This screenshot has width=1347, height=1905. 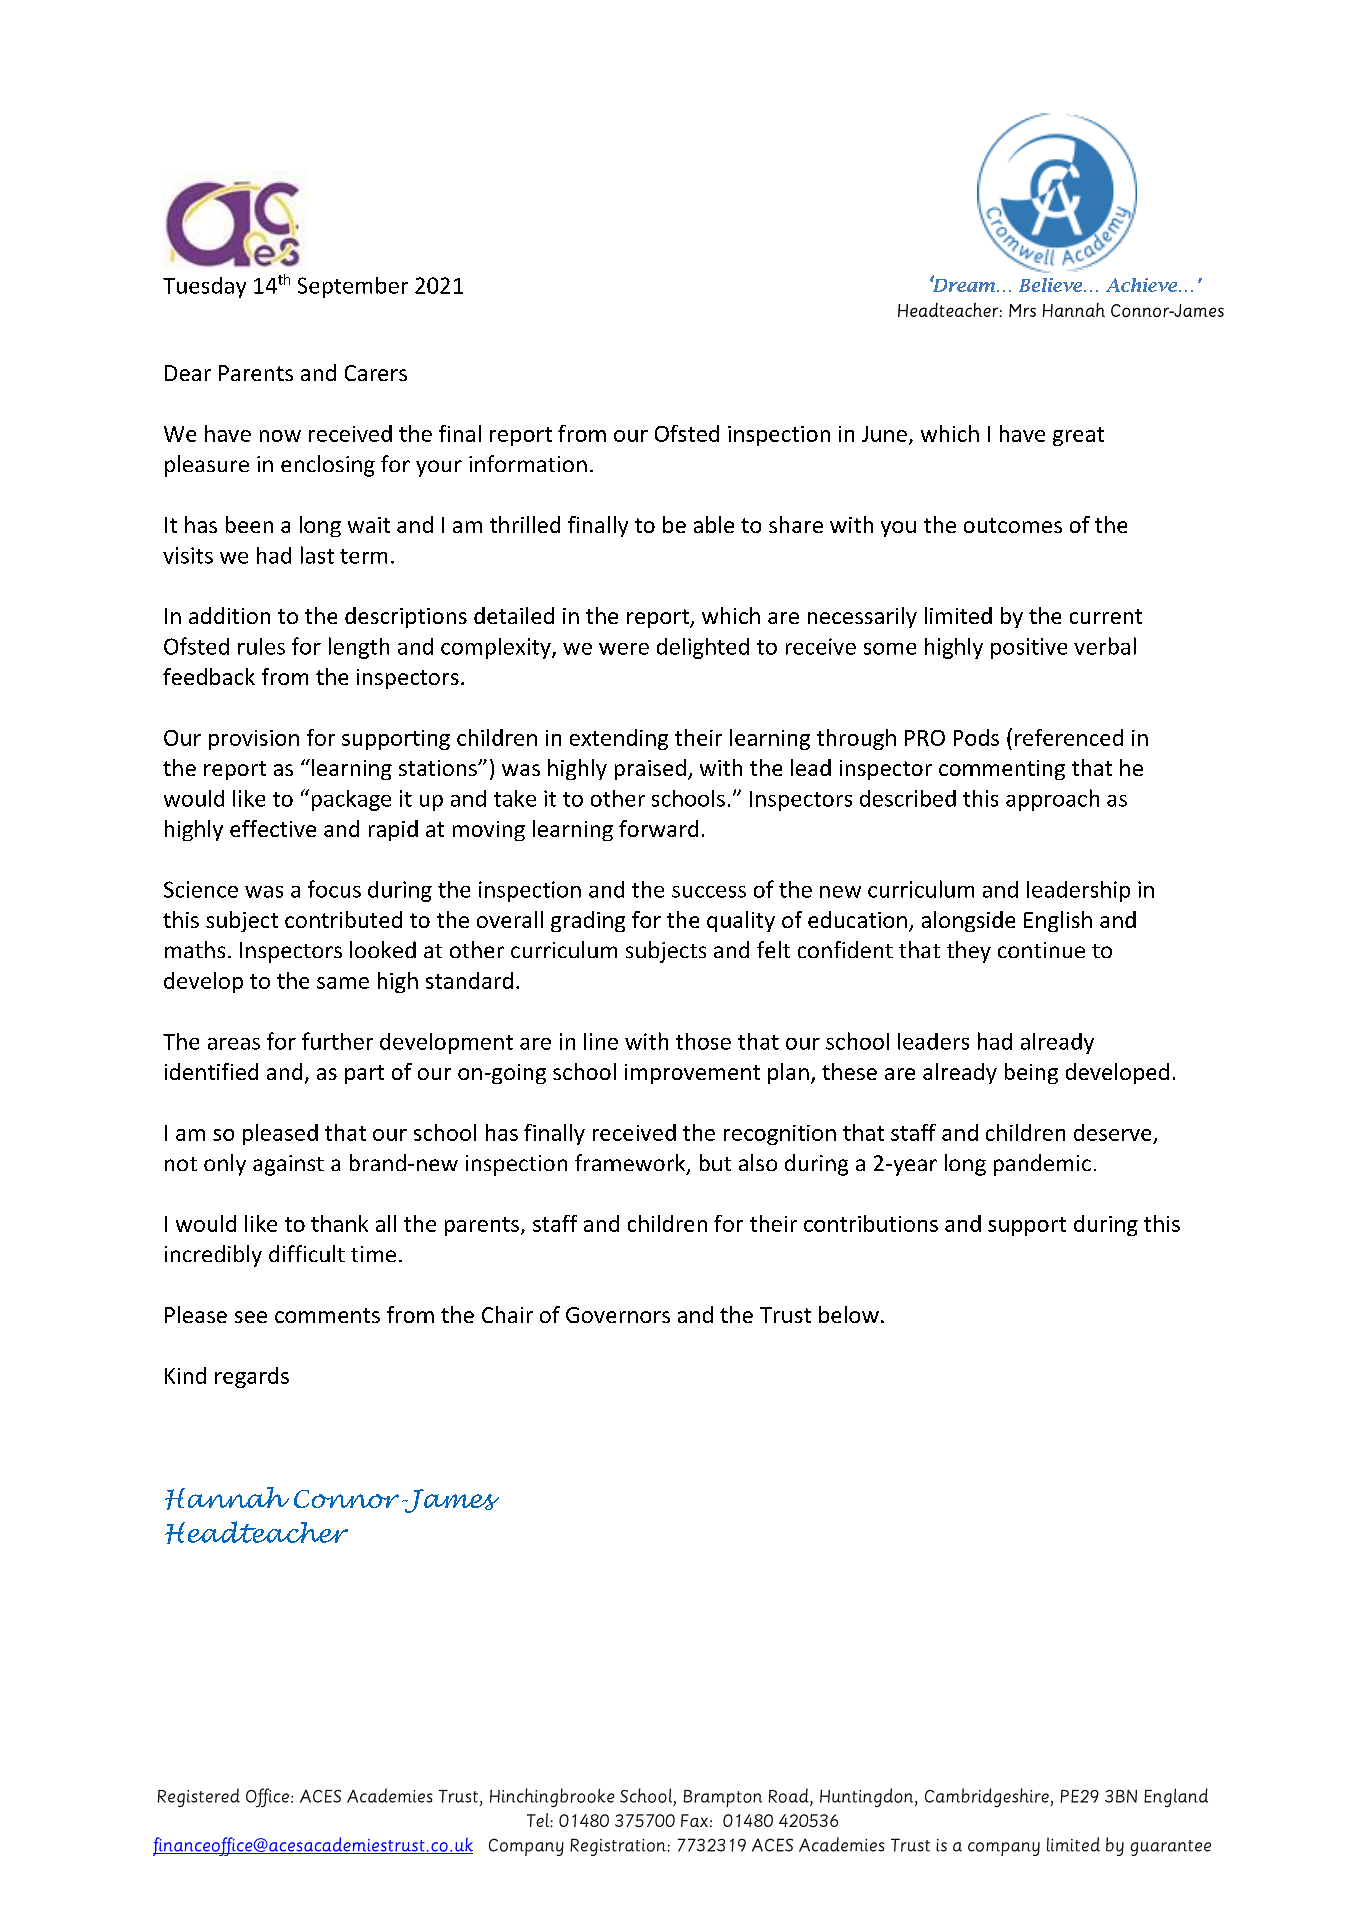 I want to click on being, so click(x=1031, y=1073).
